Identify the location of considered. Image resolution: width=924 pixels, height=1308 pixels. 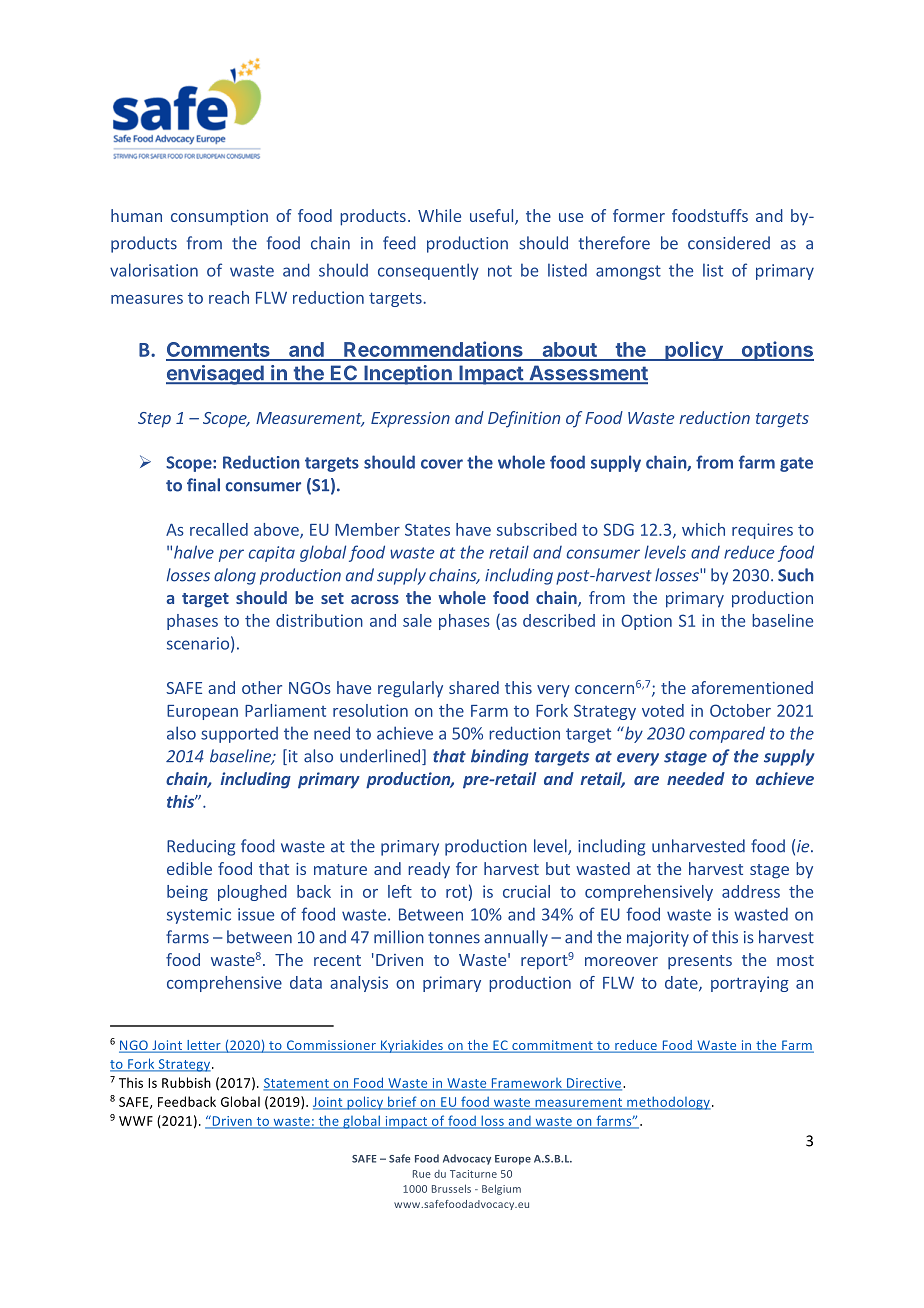
(729, 243).
